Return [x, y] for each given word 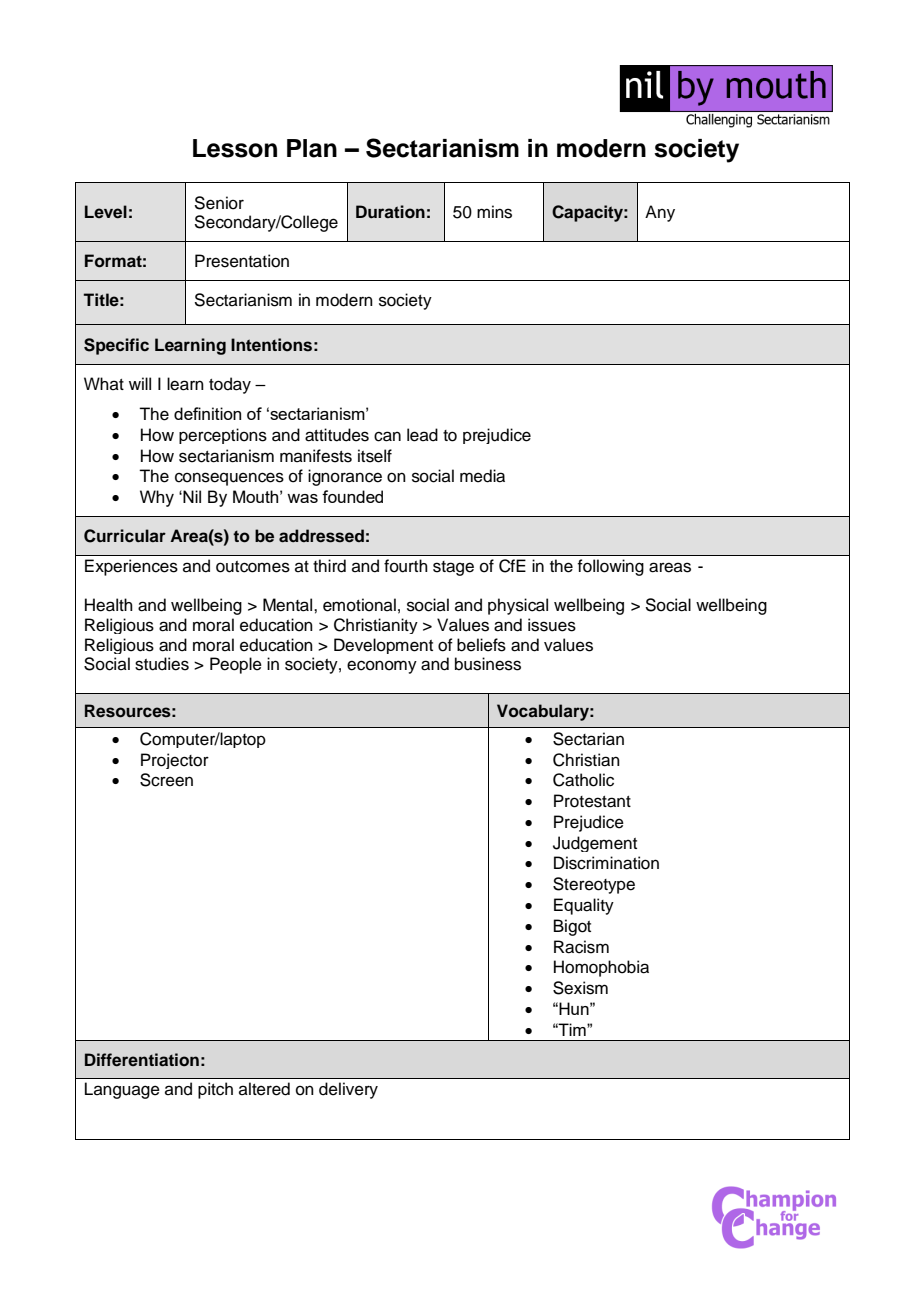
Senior [219, 203]
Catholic [583, 780]
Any [660, 213]
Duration [390, 212]
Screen [166, 780]
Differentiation [142, 1060]
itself [375, 456]
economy [382, 667]
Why [157, 498]
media [482, 476]
